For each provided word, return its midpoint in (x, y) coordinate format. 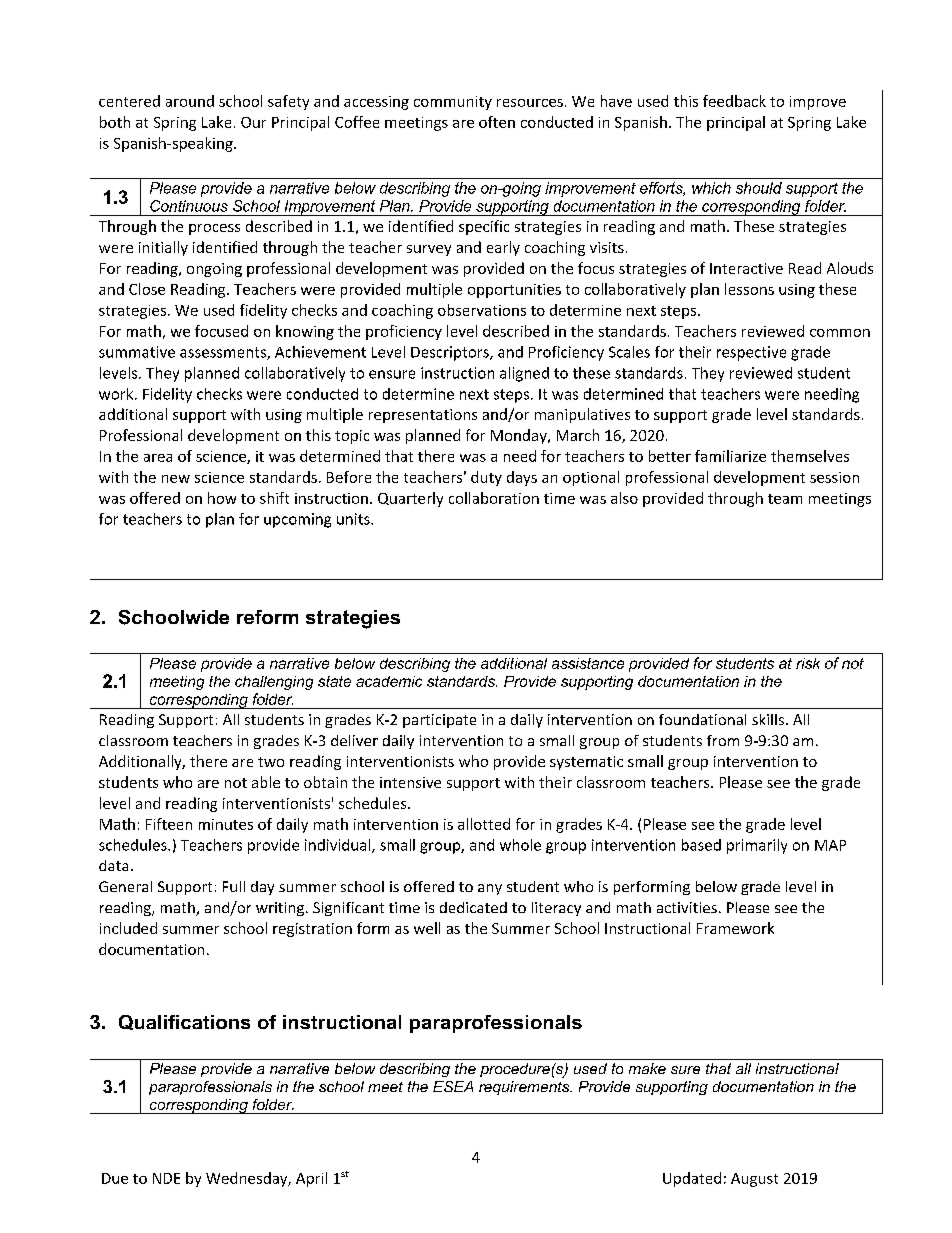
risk (808, 663)
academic (389, 681)
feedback (734, 101)
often (497, 122)
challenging (274, 683)
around (190, 101)
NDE (166, 1178)
